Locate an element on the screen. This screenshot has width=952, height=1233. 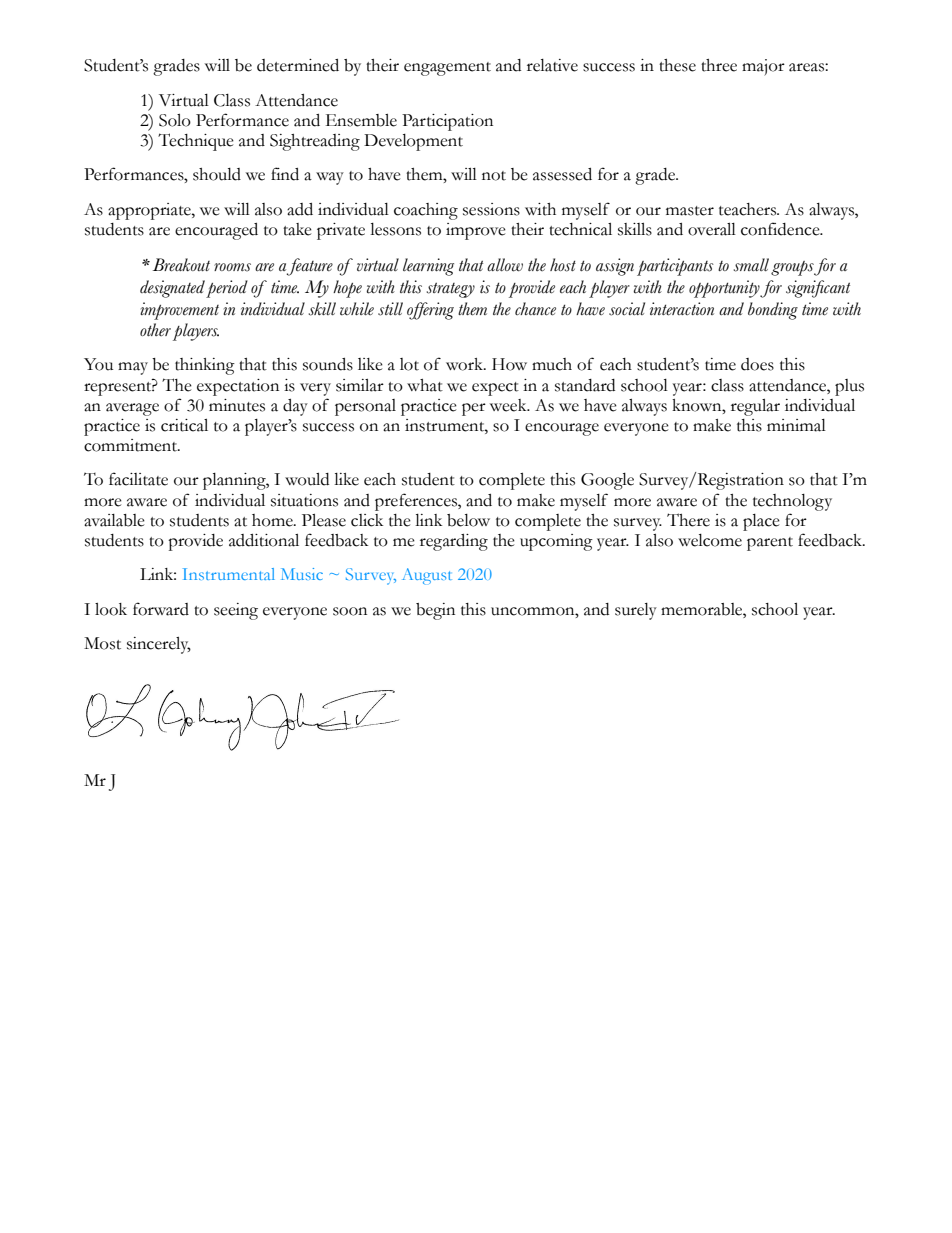
thinking is located at coordinates (205, 366).
